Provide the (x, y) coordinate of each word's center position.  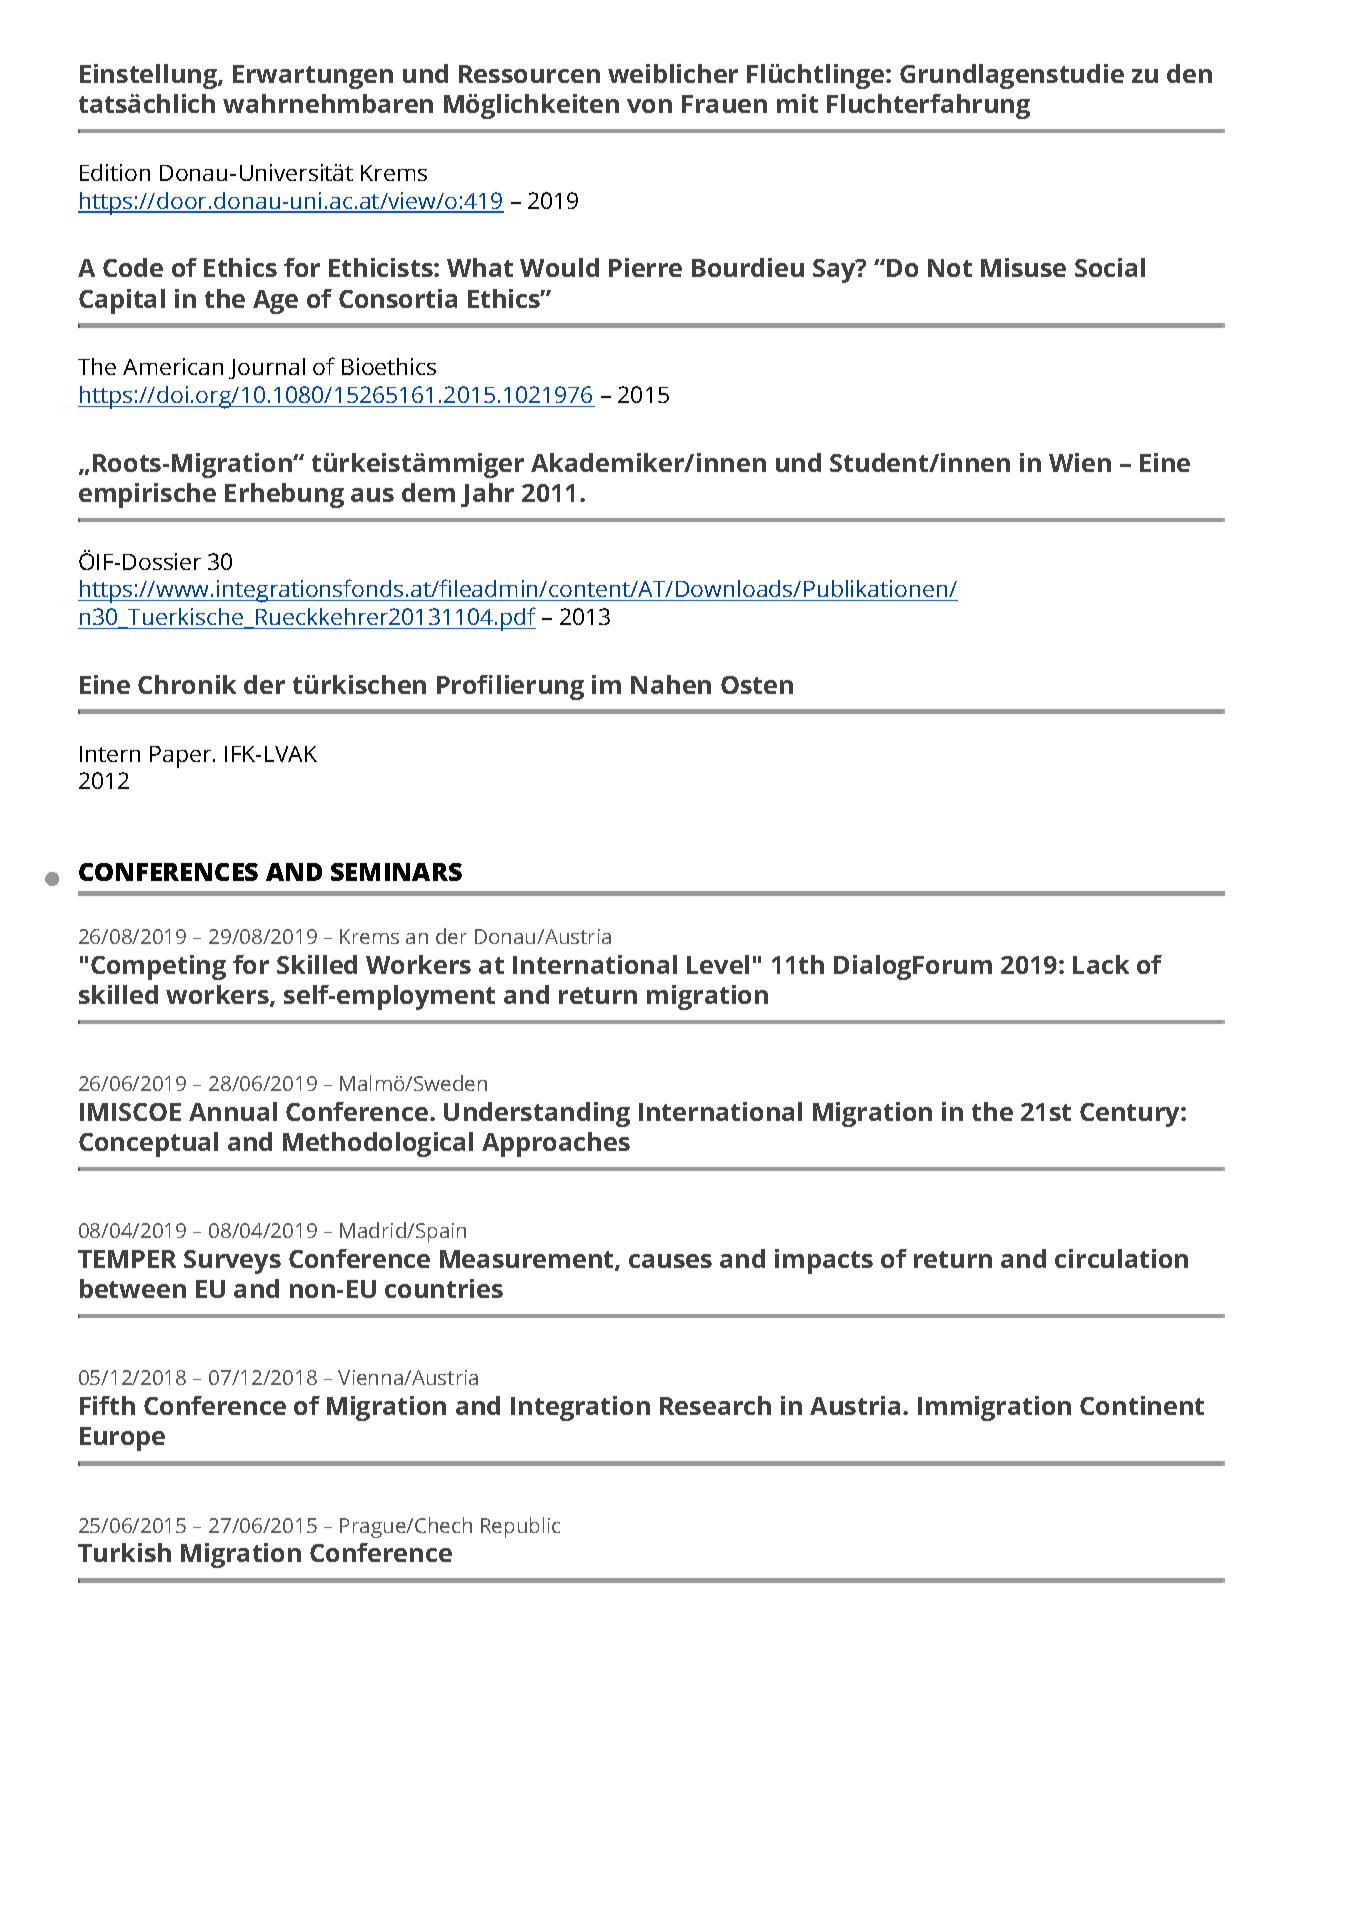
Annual (233, 1111)
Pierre (645, 267)
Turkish (124, 1552)
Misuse (1023, 267)
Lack (1101, 964)
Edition (115, 172)
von (649, 106)
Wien (1080, 462)
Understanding (537, 1114)
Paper (182, 757)
